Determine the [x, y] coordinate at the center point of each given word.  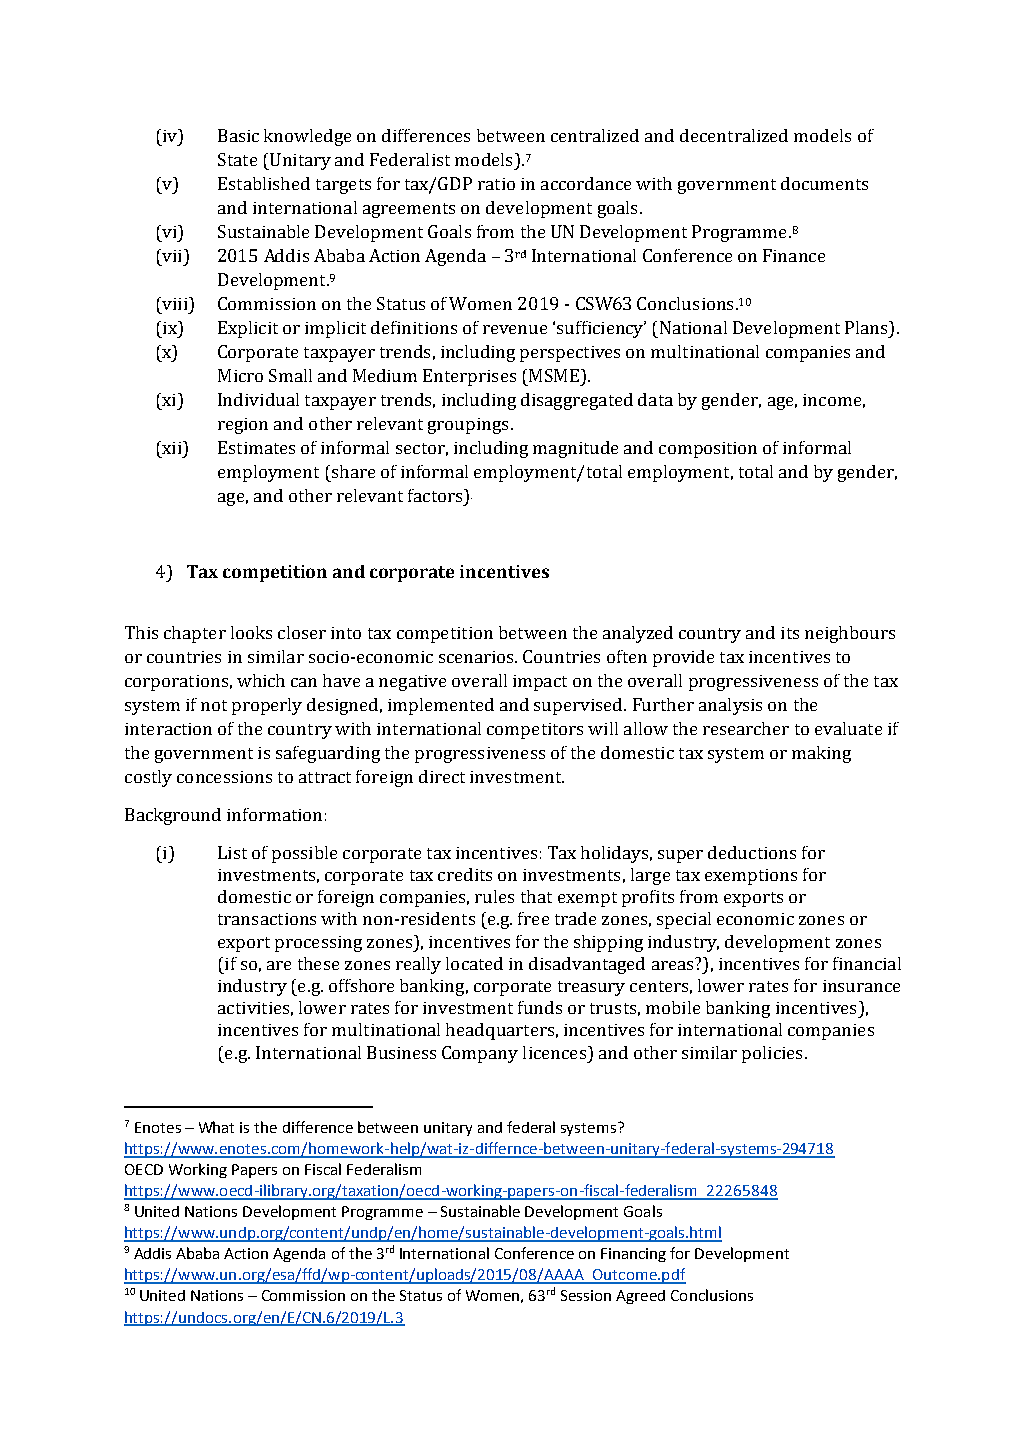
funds [540, 1007]
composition [708, 450]
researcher [746, 728]
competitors [535, 731]
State [237, 159]
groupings [468, 426]
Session [586, 1295]
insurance [861, 986]
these [318, 963]
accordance [586, 183]
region [243, 426]
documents [824, 183]
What [216, 1127]
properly [267, 706]
